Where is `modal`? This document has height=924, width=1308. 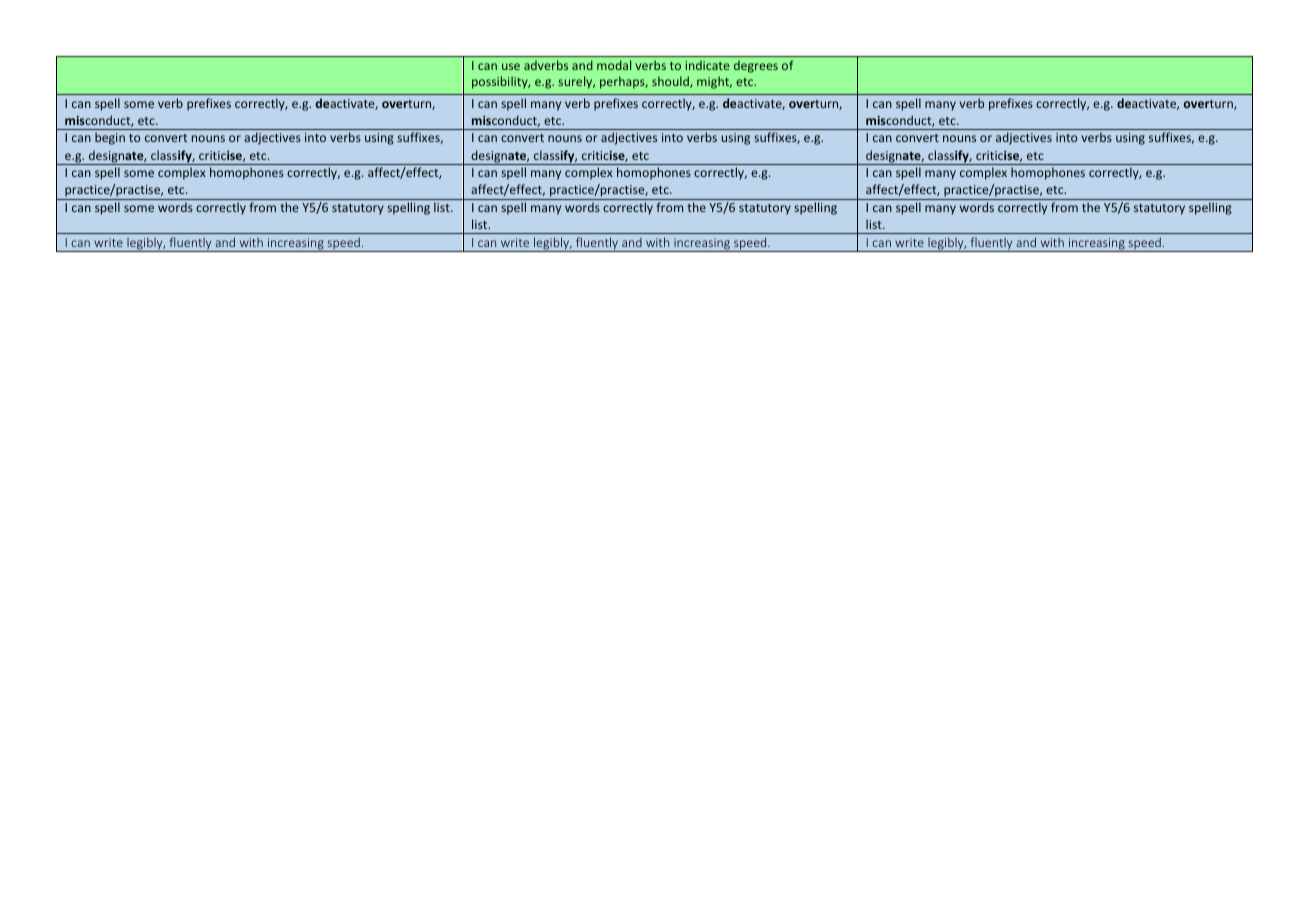
modal is located at coordinates (614, 65).
